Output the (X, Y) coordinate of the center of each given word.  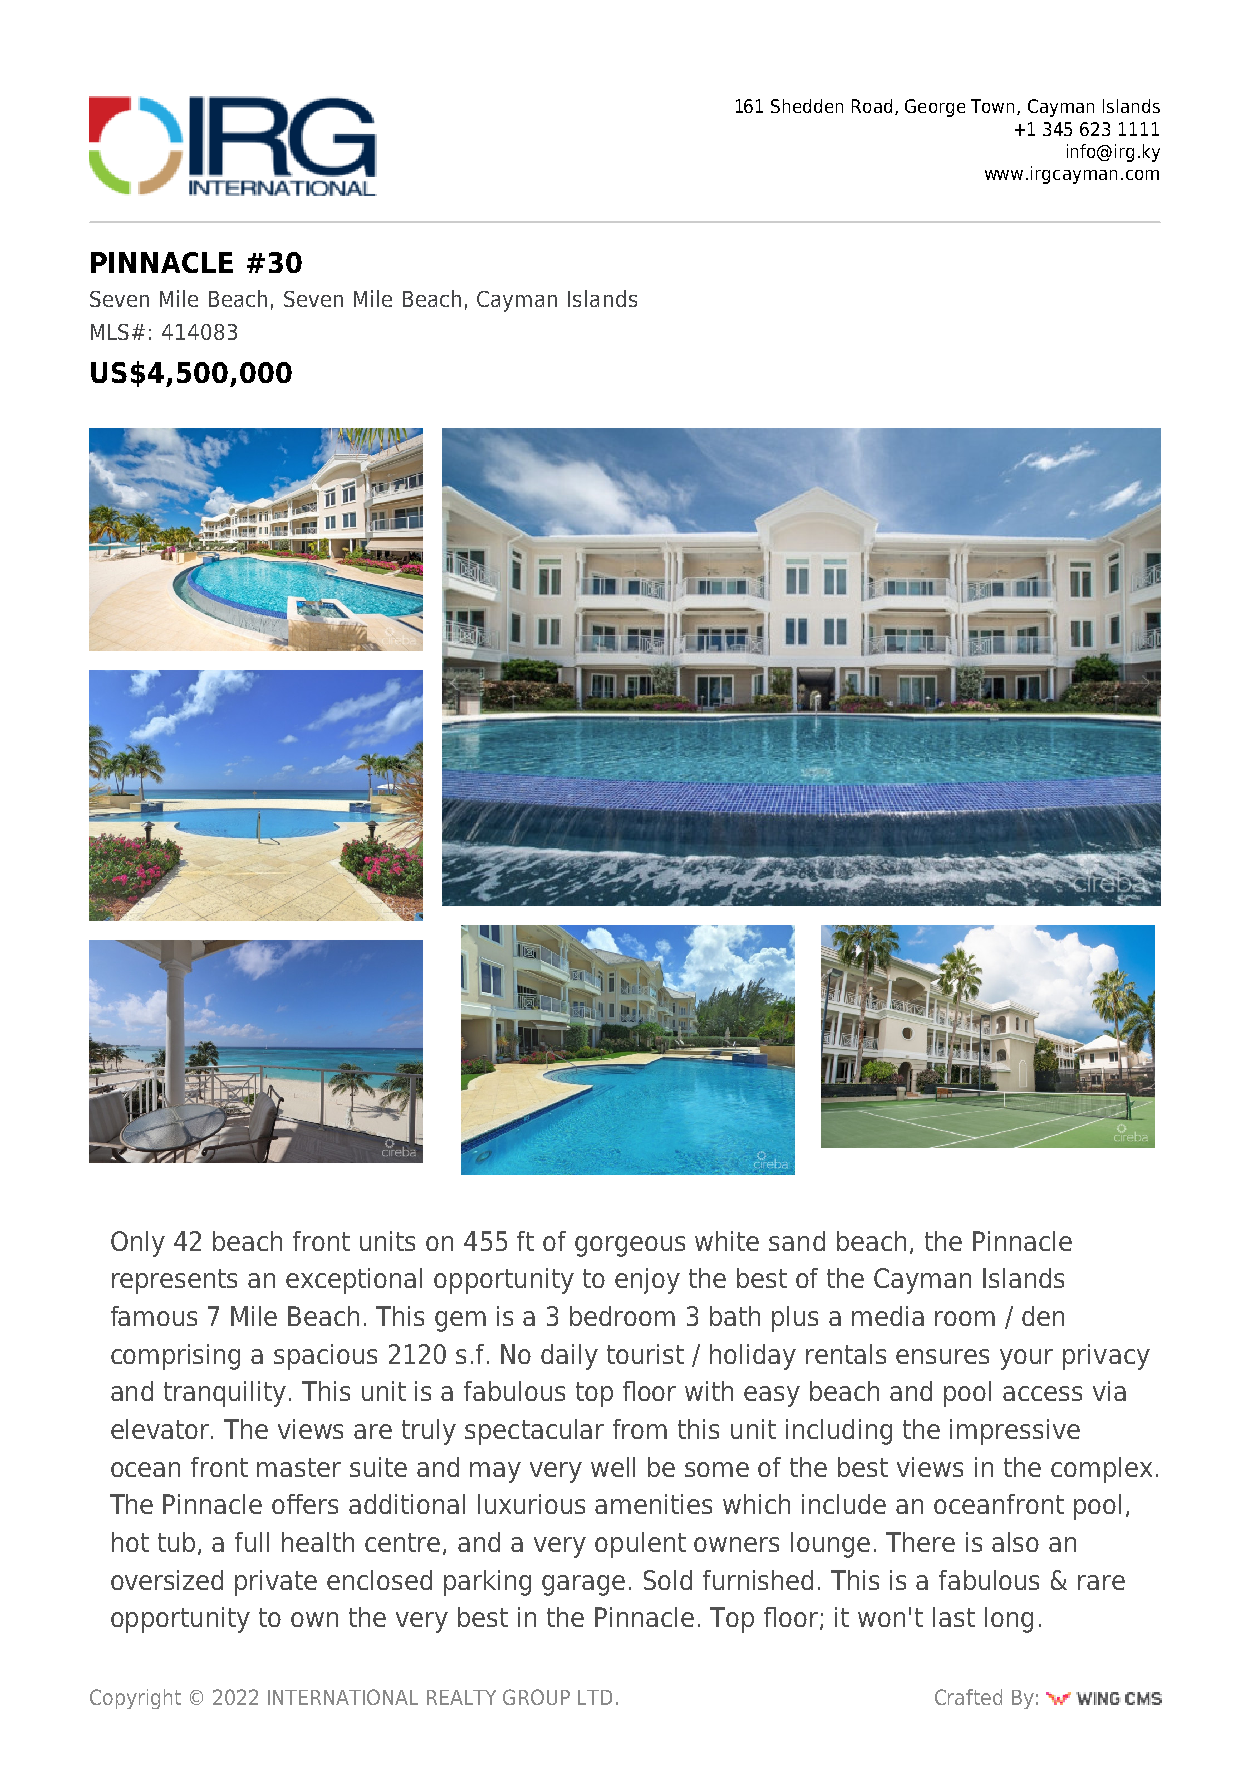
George (935, 108)
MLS (110, 332)
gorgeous (630, 1246)
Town (992, 106)
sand (797, 1241)
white (727, 1241)
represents (174, 1281)
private (276, 1583)
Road (872, 106)
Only (138, 1244)
